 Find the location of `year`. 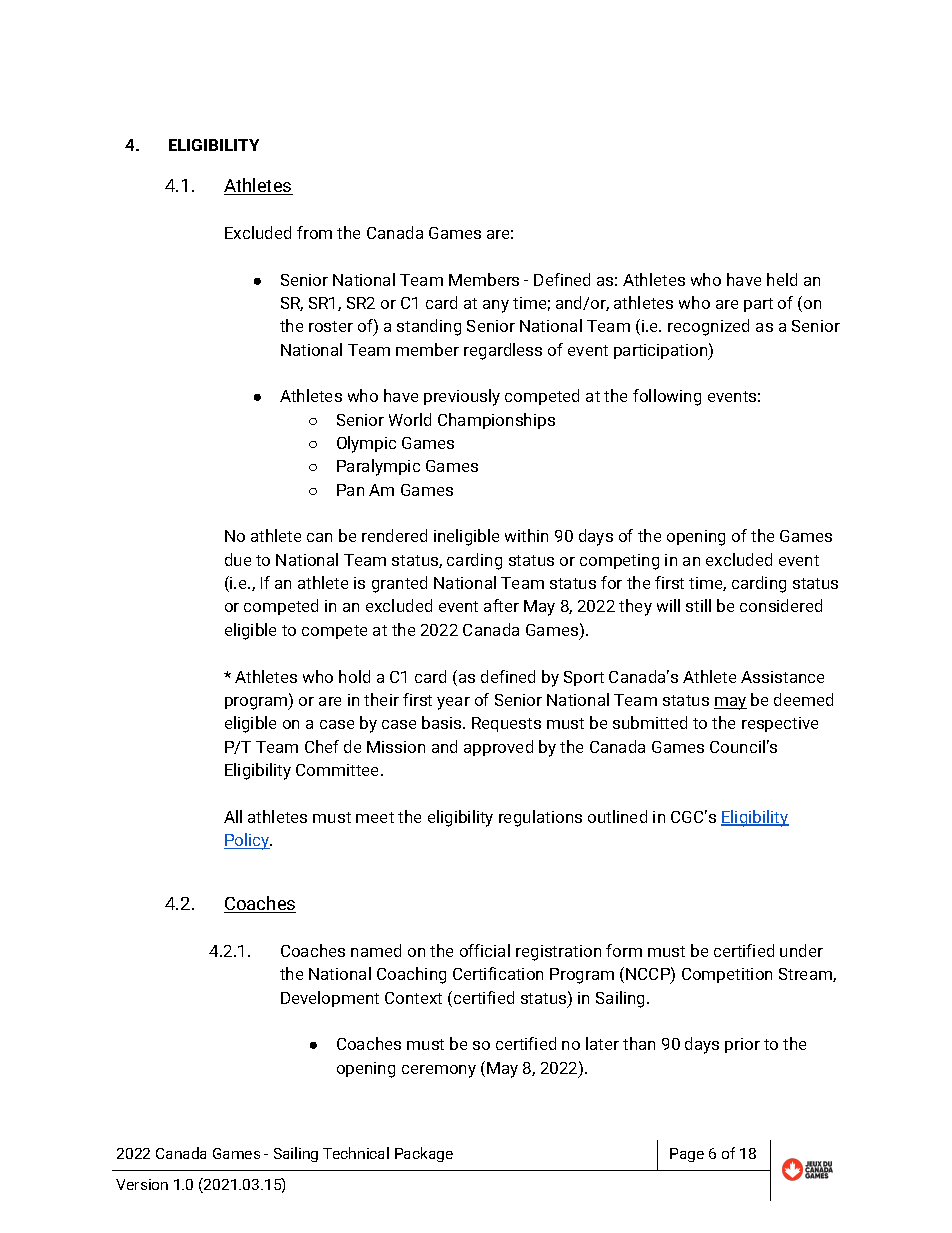

year is located at coordinates (453, 703).
